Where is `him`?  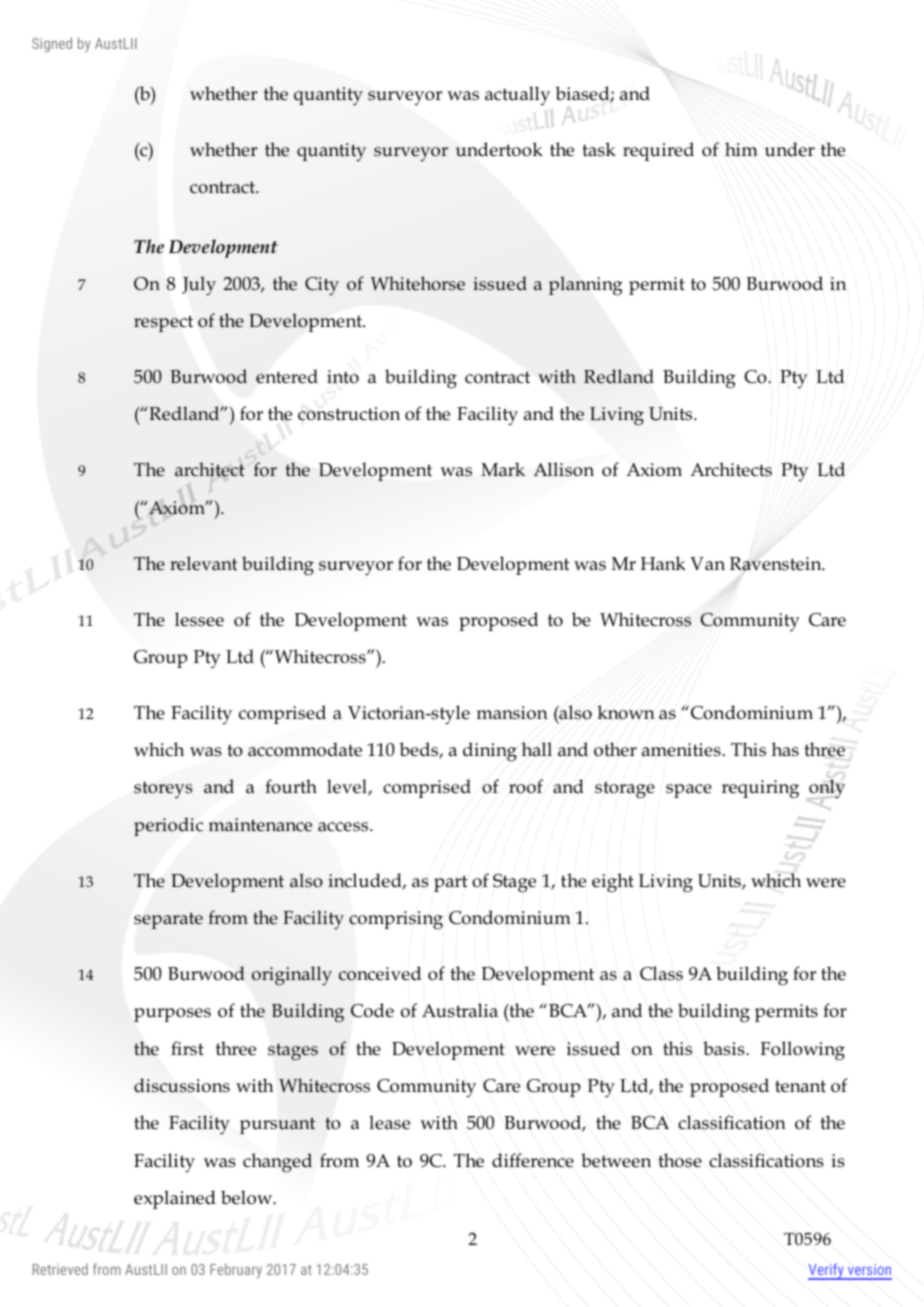
him is located at coordinates (741, 149).
